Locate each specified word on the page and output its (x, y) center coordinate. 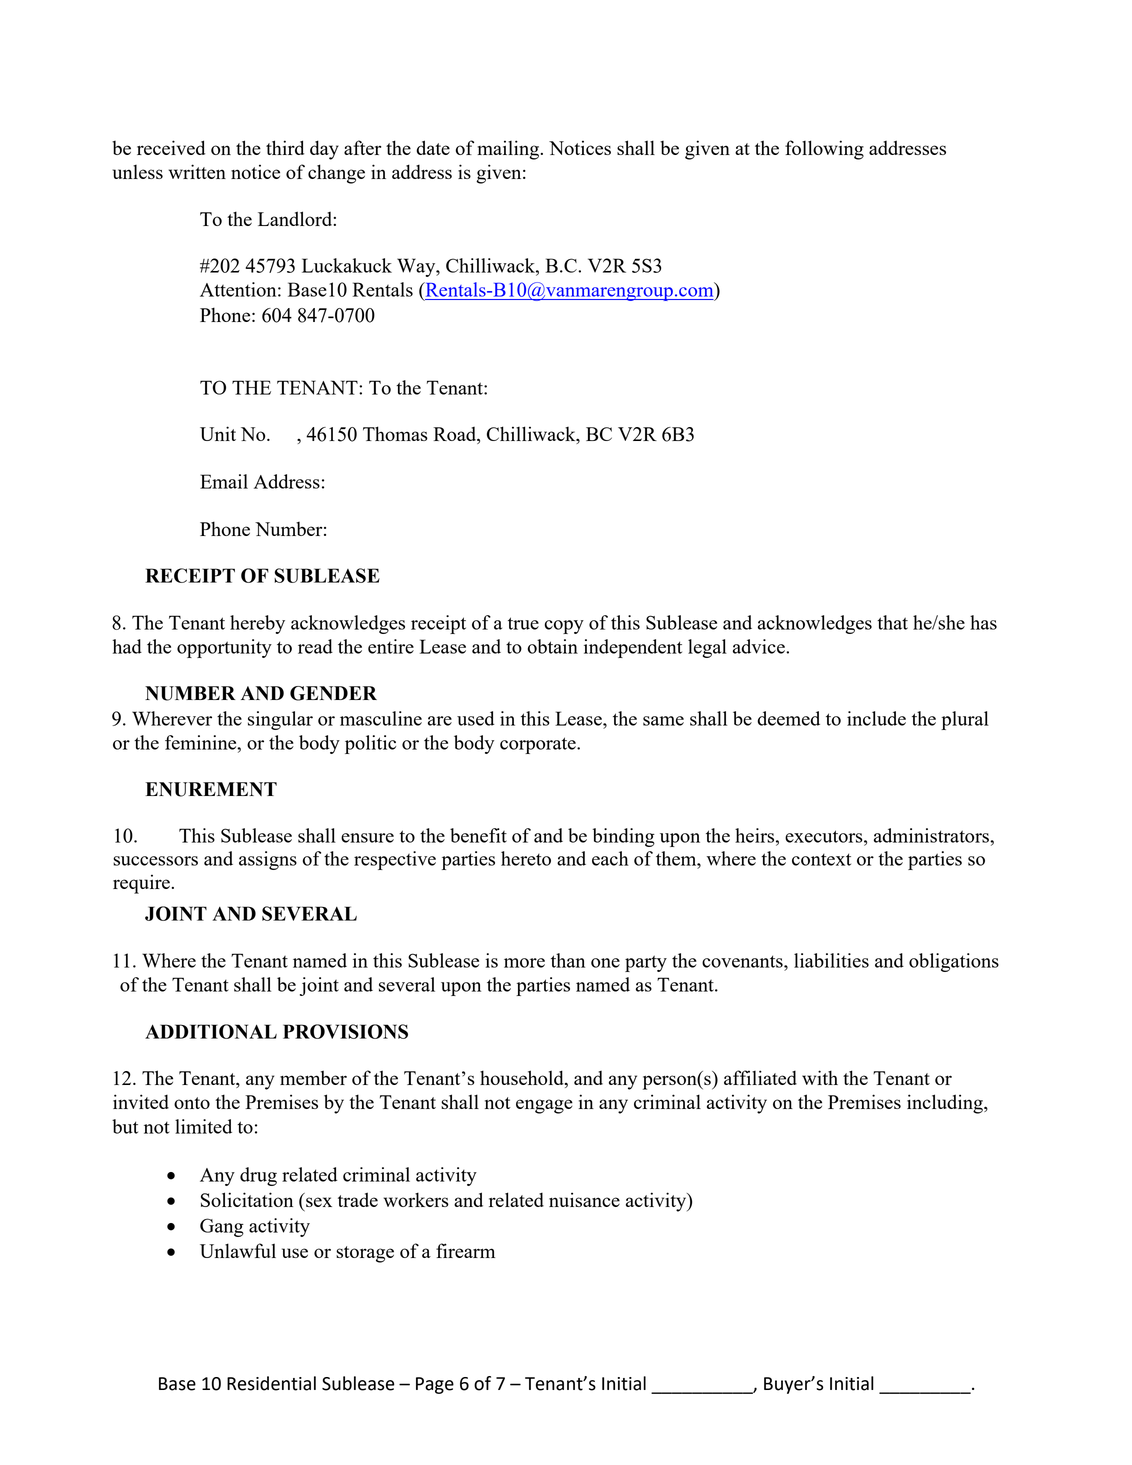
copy (564, 627)
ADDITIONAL (211, 1031)
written (197, 171)
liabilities (831, 960)
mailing (508, 150)
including (946, 1104)
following (824, 150)
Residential (271, 1383)
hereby (257, 624)
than (568, 960)
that (892, 622)
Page (435, 1385)
